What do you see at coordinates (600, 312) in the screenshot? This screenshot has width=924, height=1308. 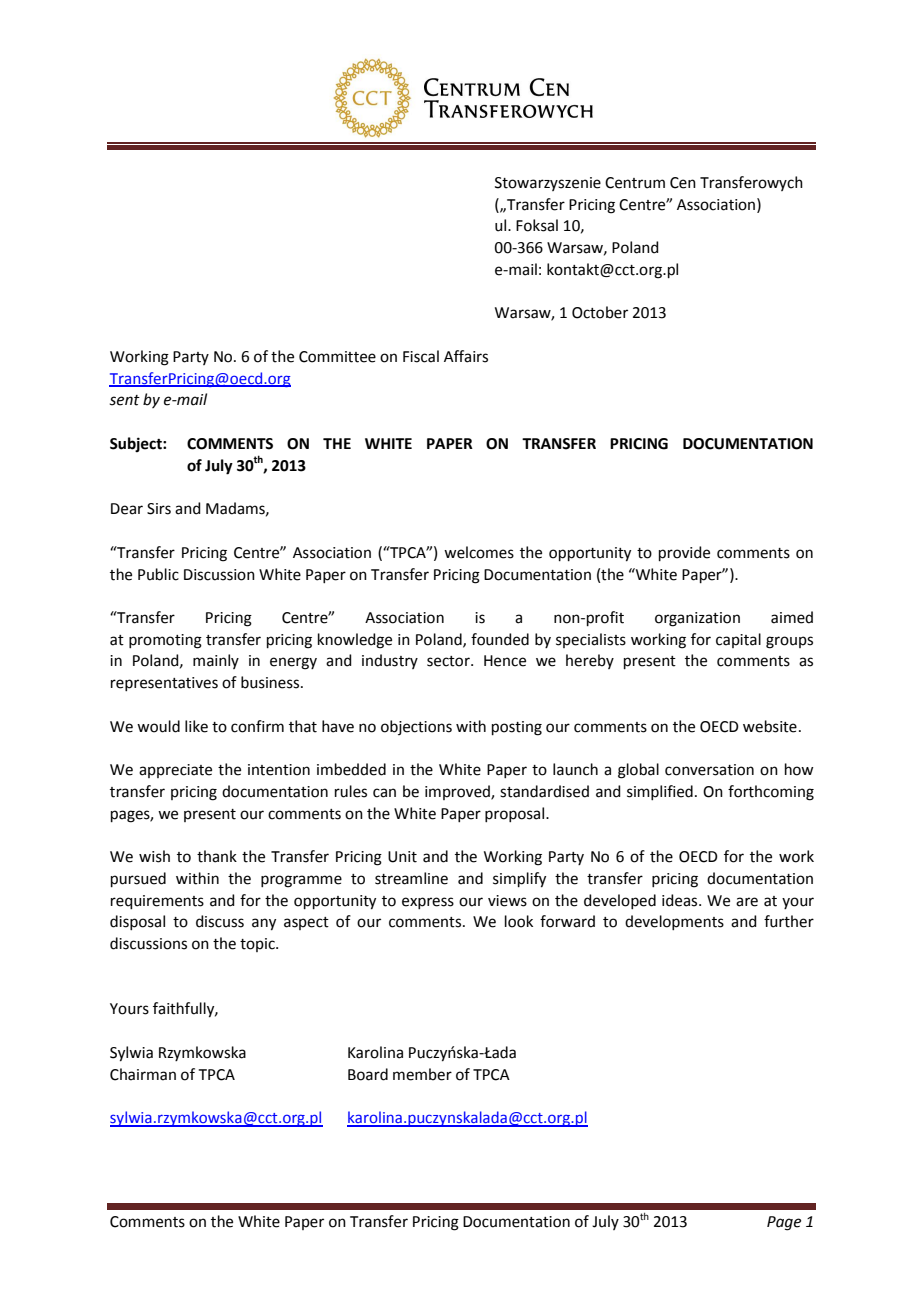 I see `October` at bounding box center [600, 312].
